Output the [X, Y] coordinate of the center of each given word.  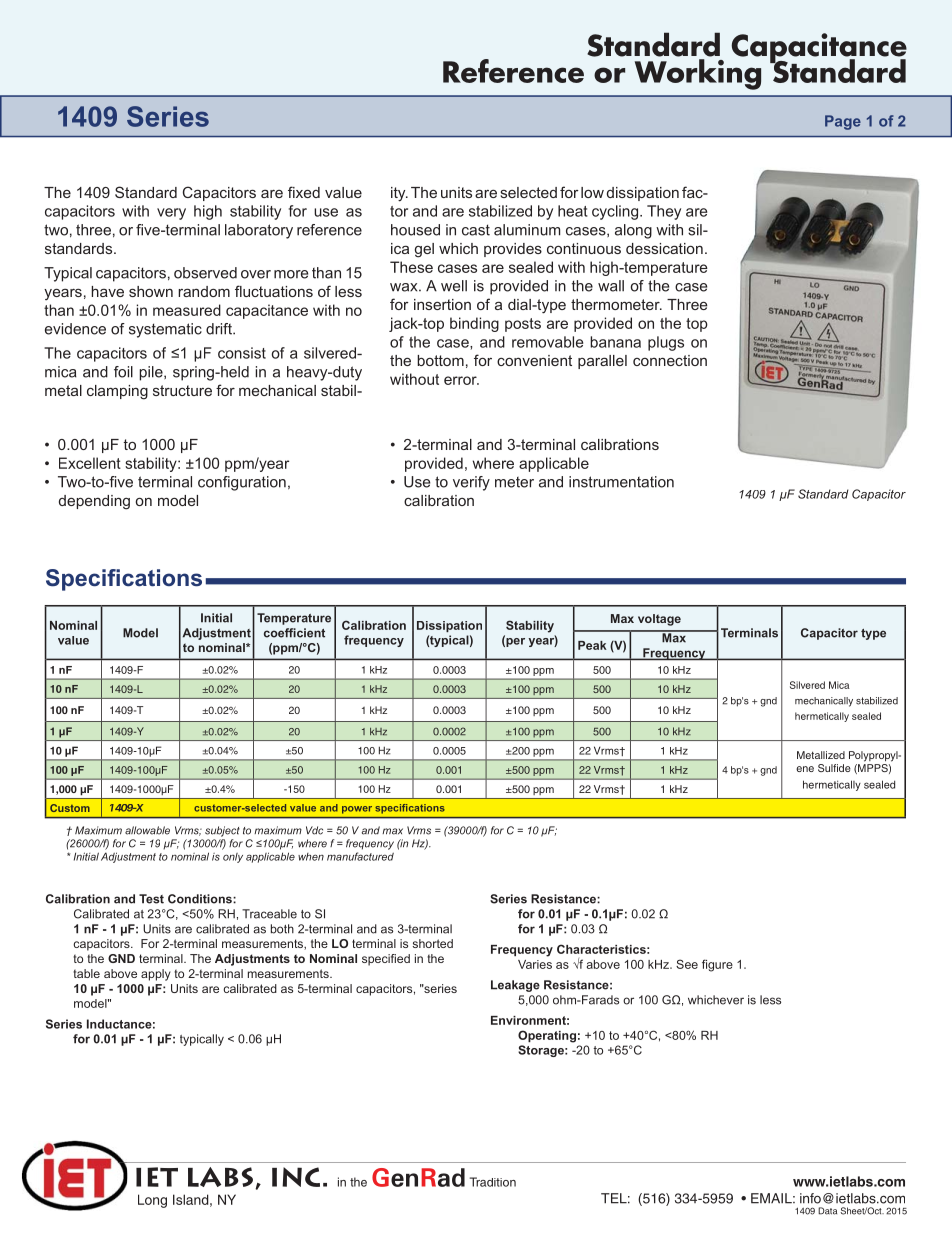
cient [311, 633]
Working [698, 74]
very [171, 214]
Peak [592, 645]
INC [296, 1177]
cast [476, 230]
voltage [659, 620]
